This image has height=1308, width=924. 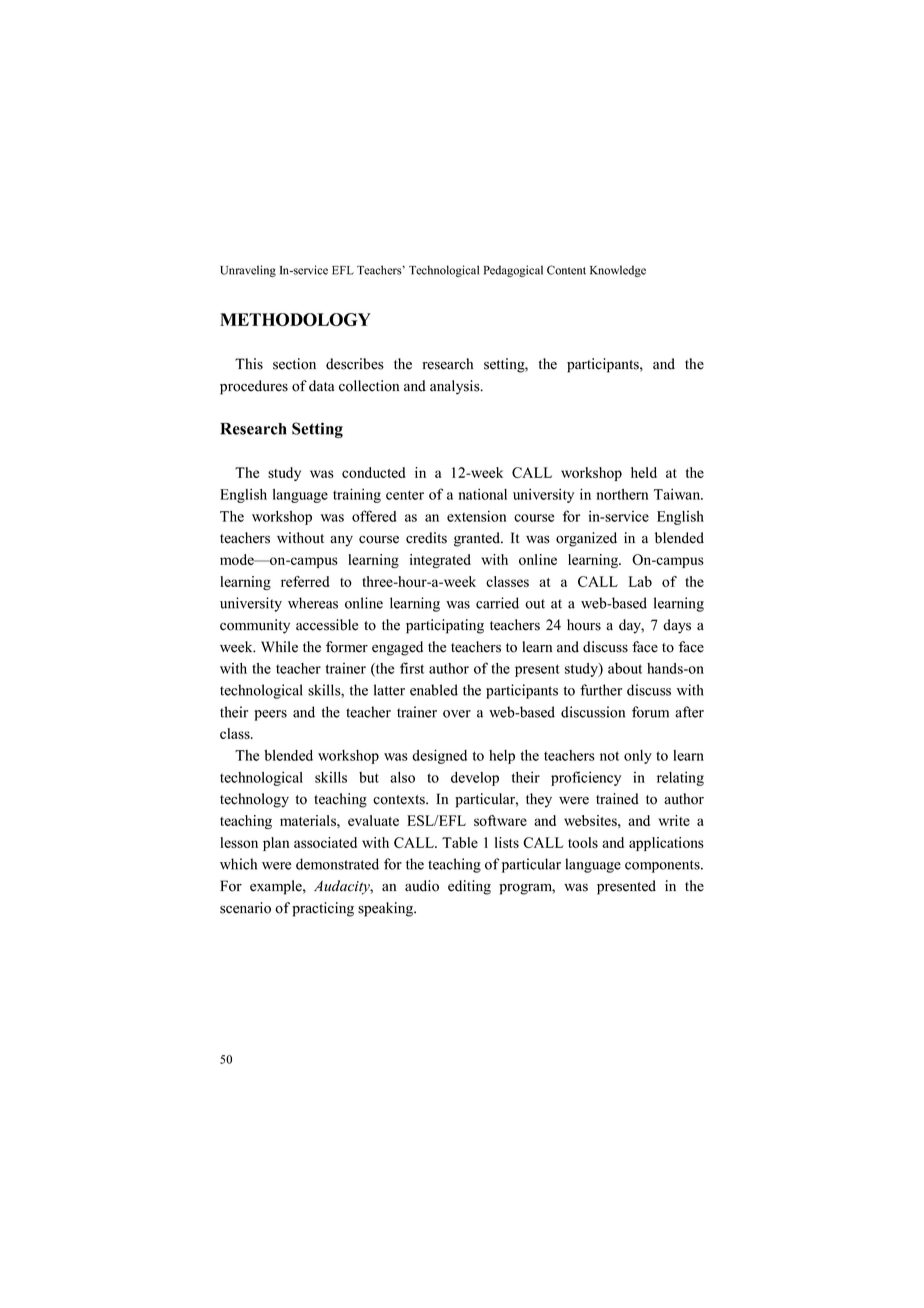 What do you see at coordinates (497, 603) in the image?
I see `carried` at bounding box center [497, 603].
